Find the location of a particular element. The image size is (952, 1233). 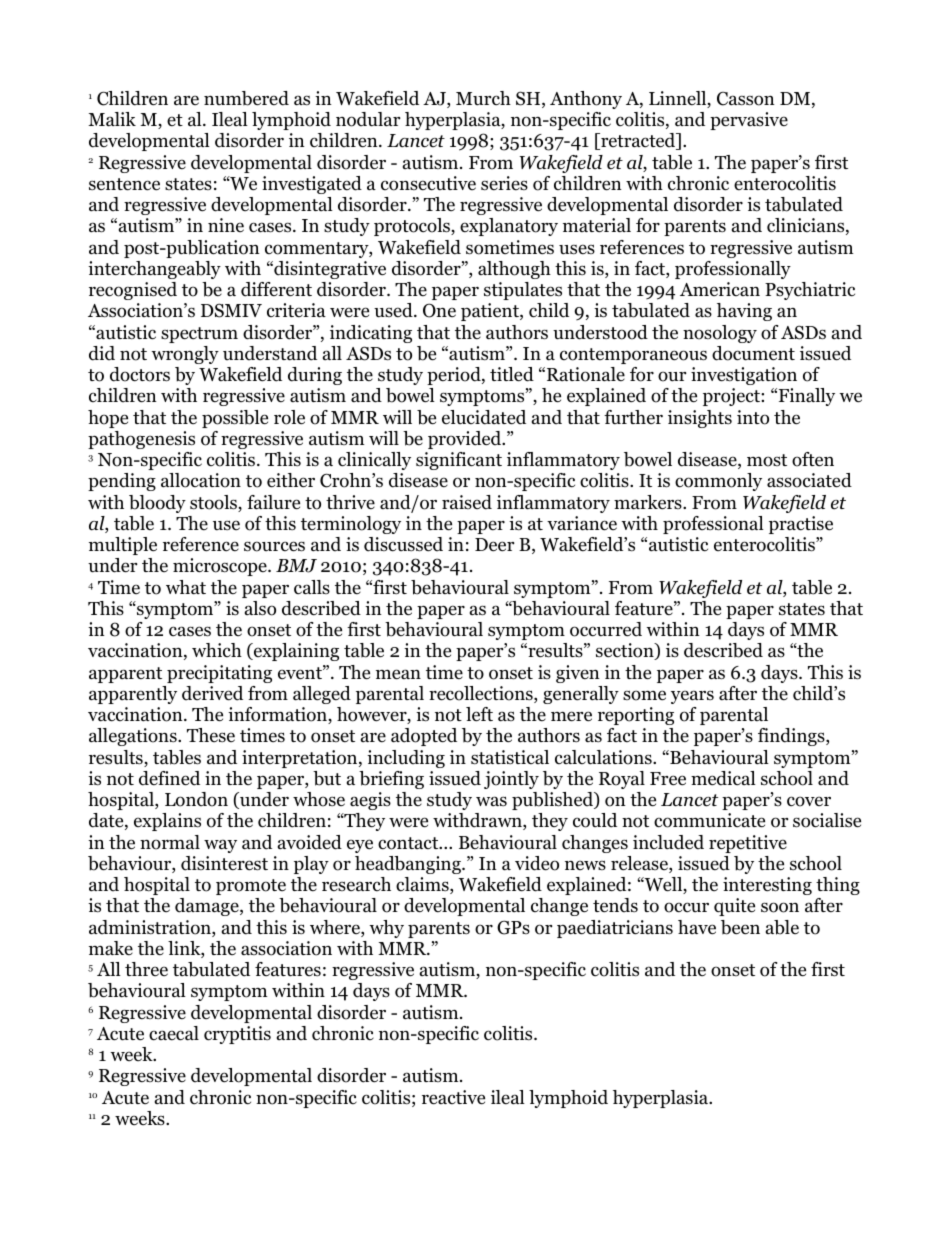

interesting is located at coordinates (767, 886).
